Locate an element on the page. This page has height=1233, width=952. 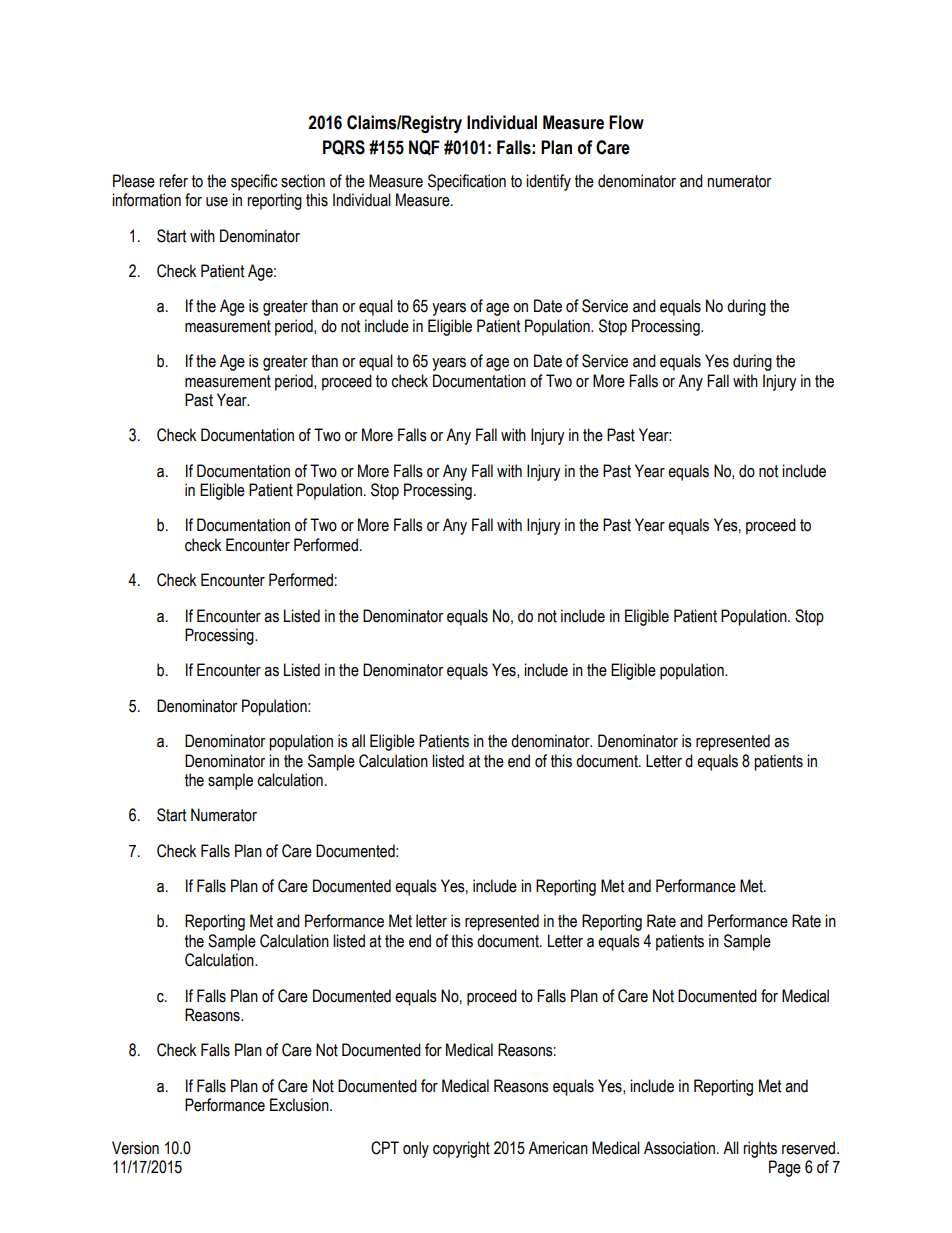
Flow is located at coordinates (626, 122).
